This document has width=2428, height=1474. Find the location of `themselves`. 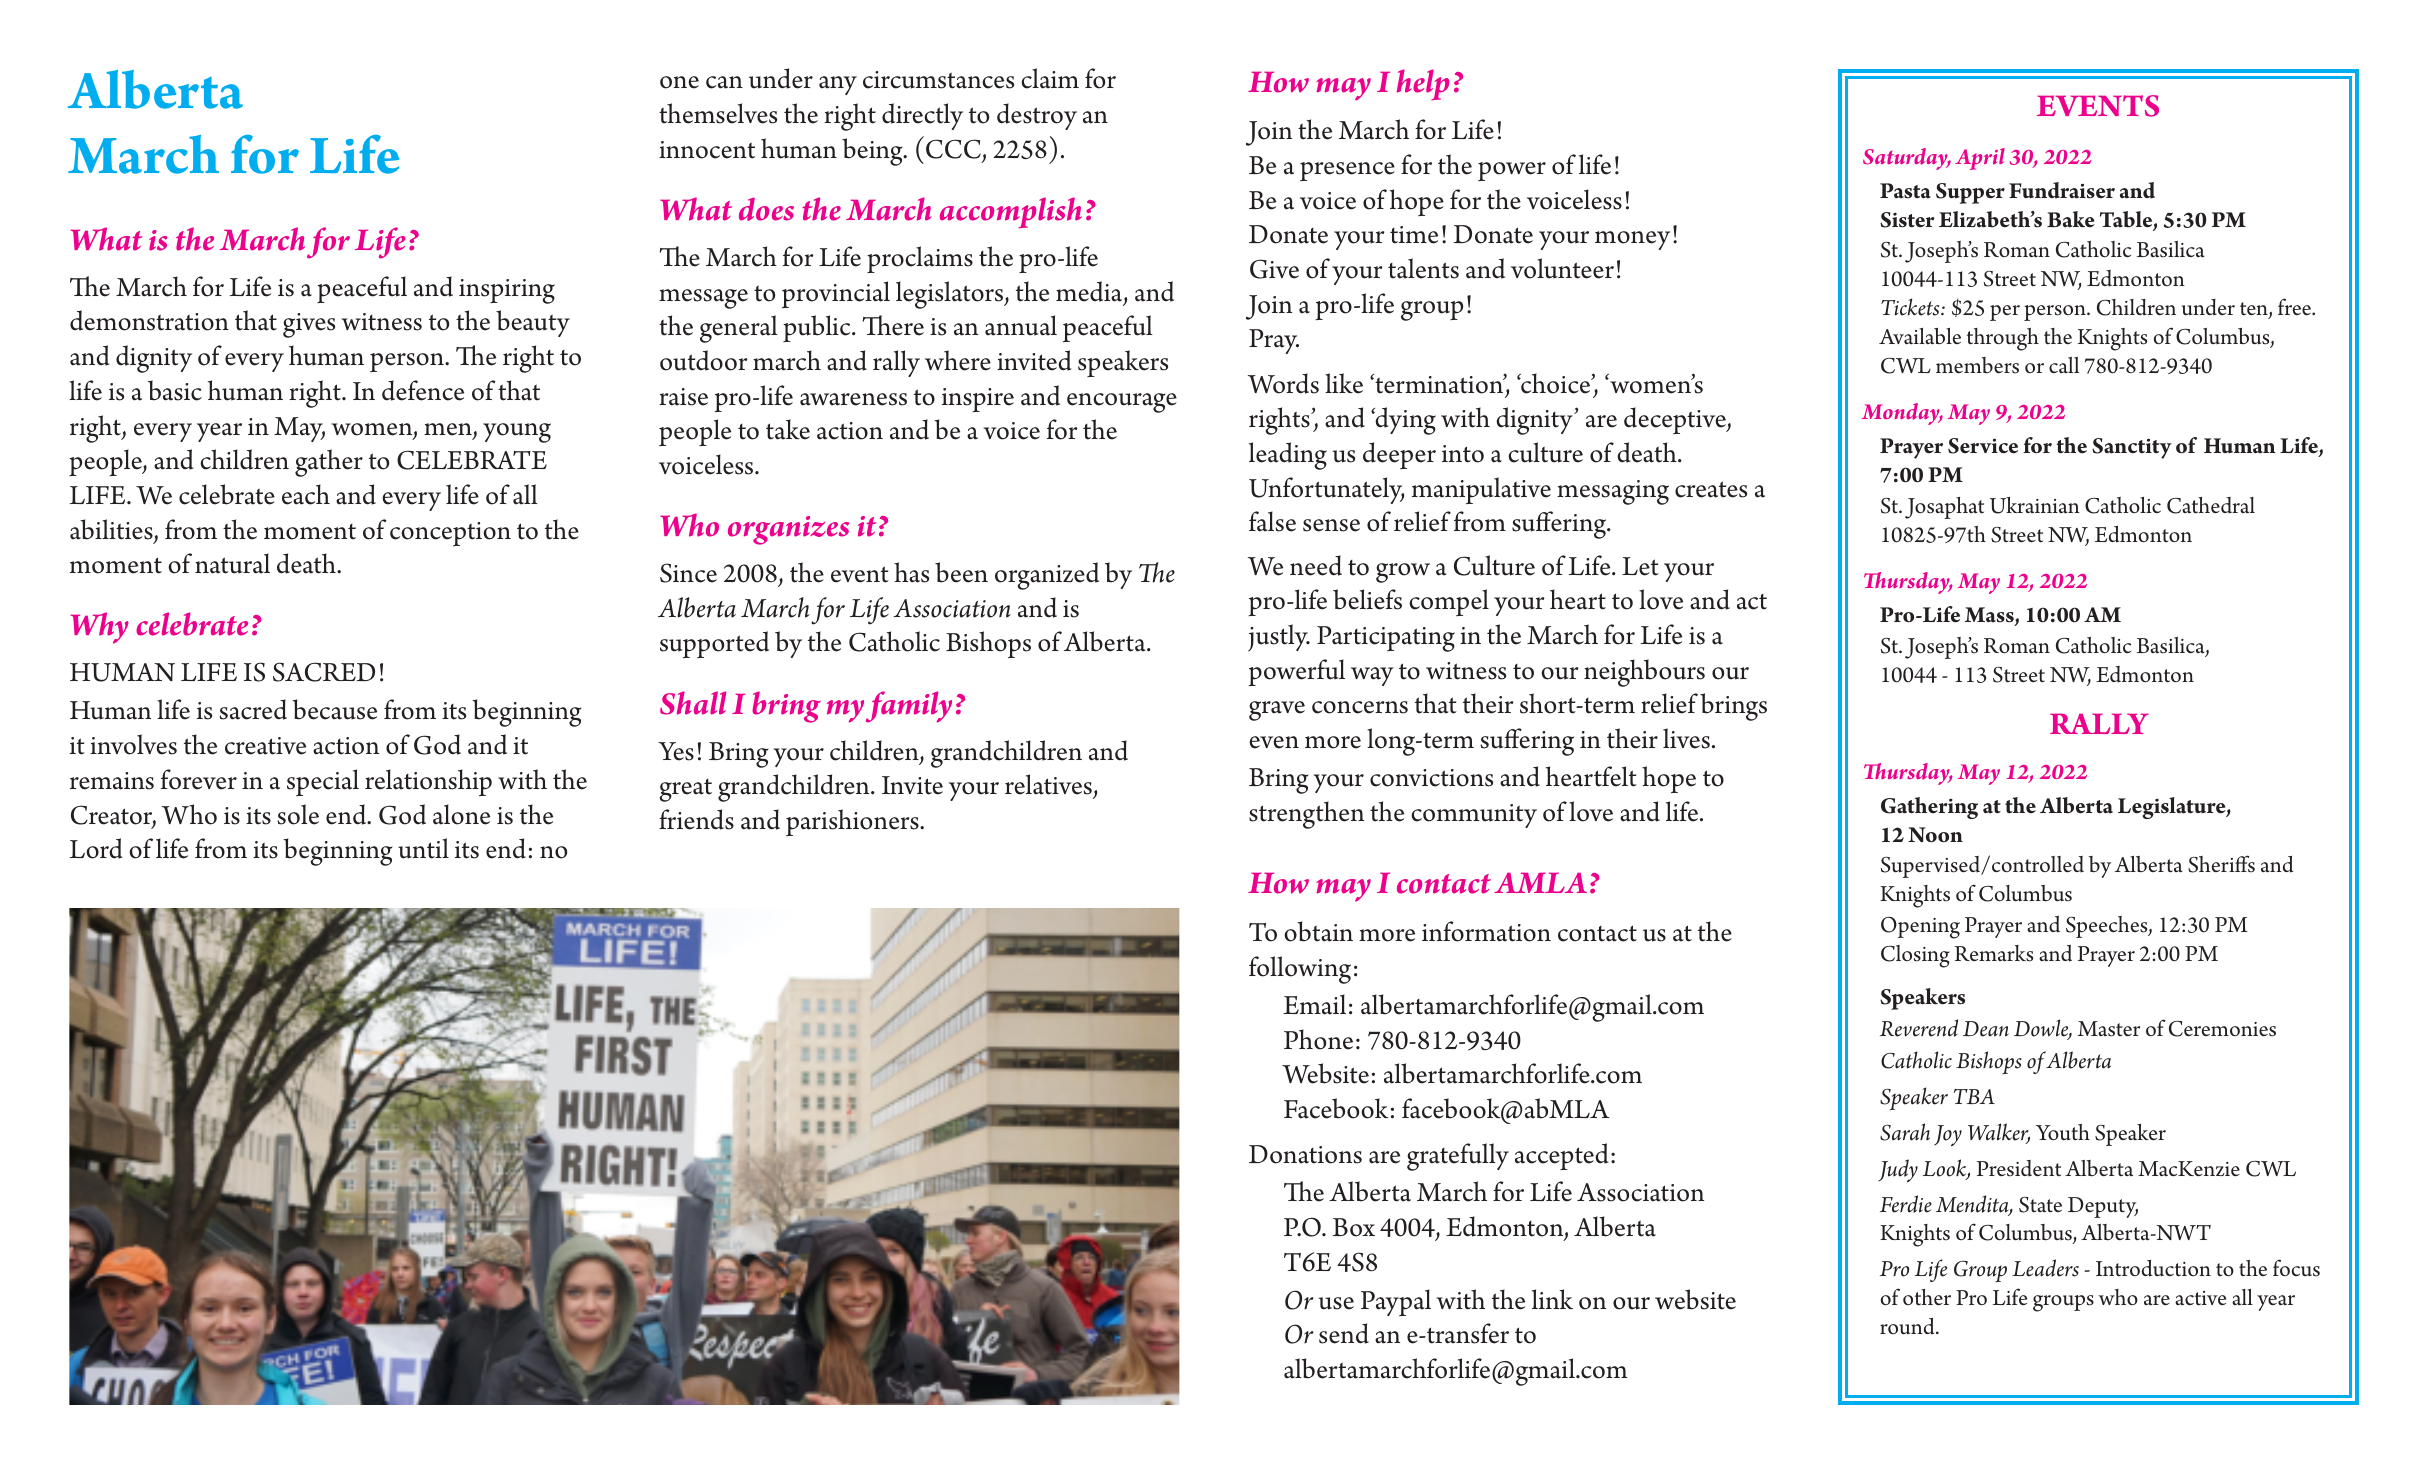

themselves is located at coordinates (718, 113).
